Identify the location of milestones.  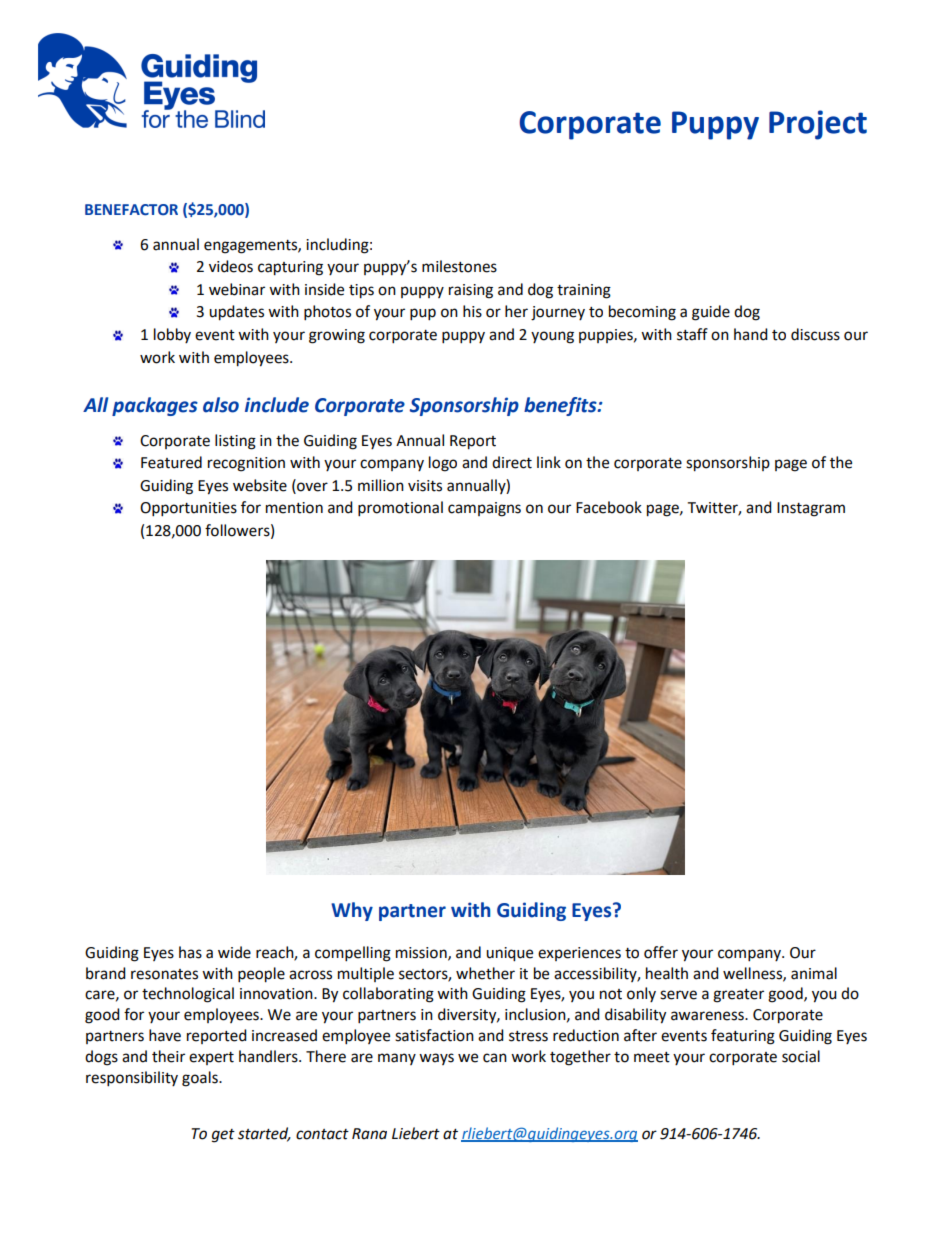
(459, 266).
